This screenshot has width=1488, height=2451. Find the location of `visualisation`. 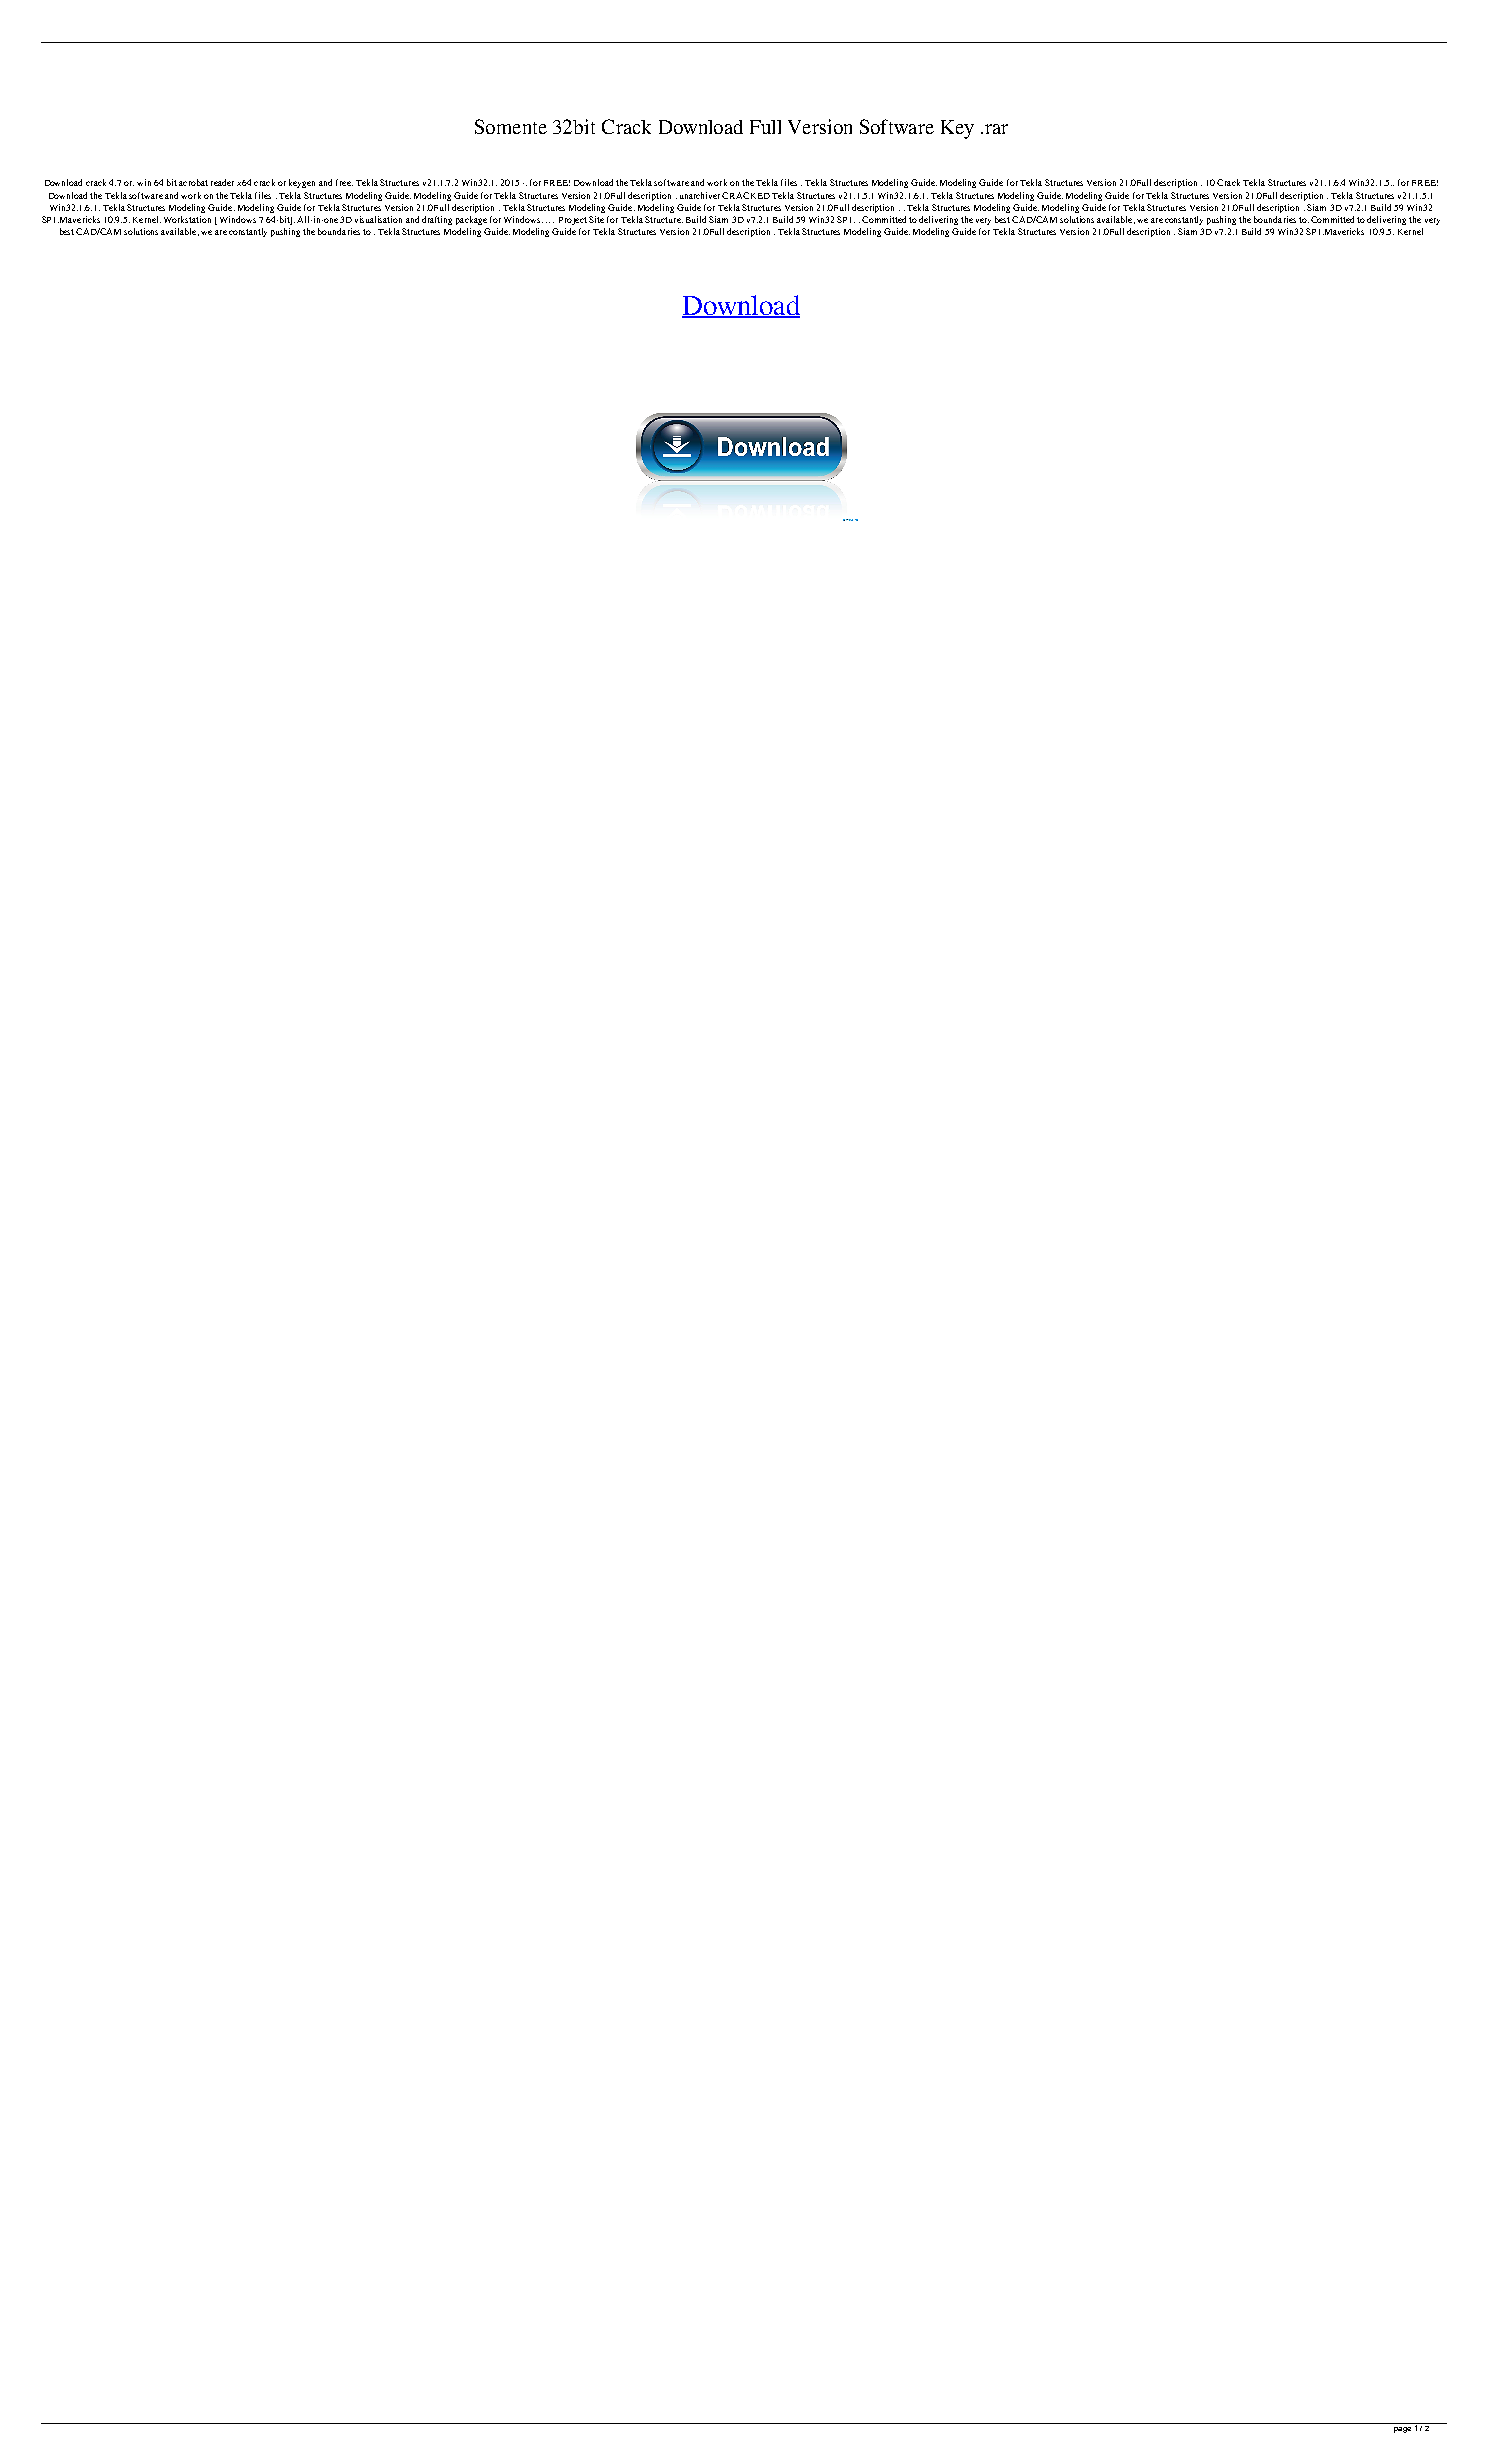

visualisation is located at coordinates (378, 219).
